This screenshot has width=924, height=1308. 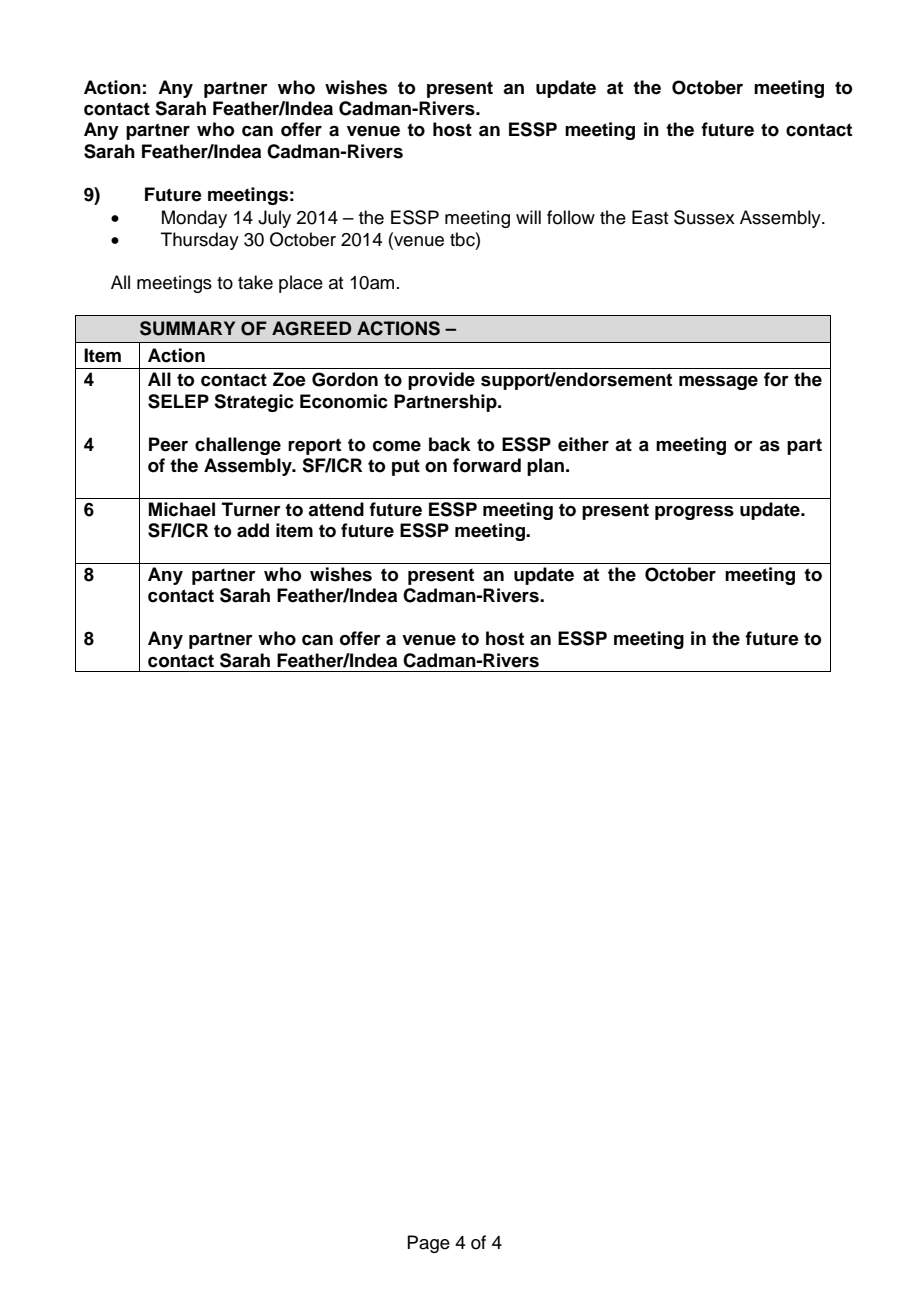 What do you see at coordinates (694, 513) in the screenshot?
I see `progress` at bounding box center [694, 513].
